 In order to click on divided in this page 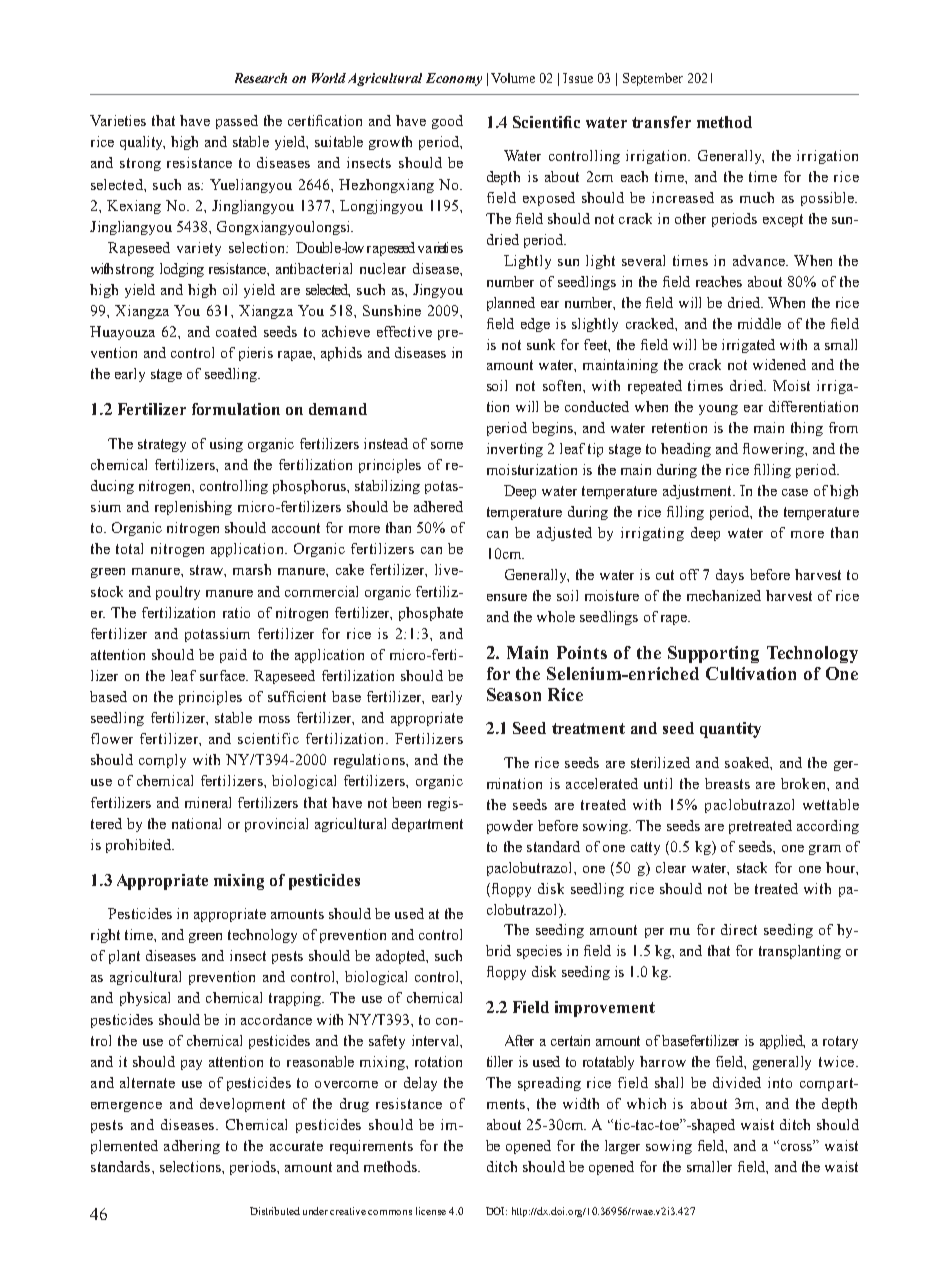, I will do `click(737, 1082)`.
